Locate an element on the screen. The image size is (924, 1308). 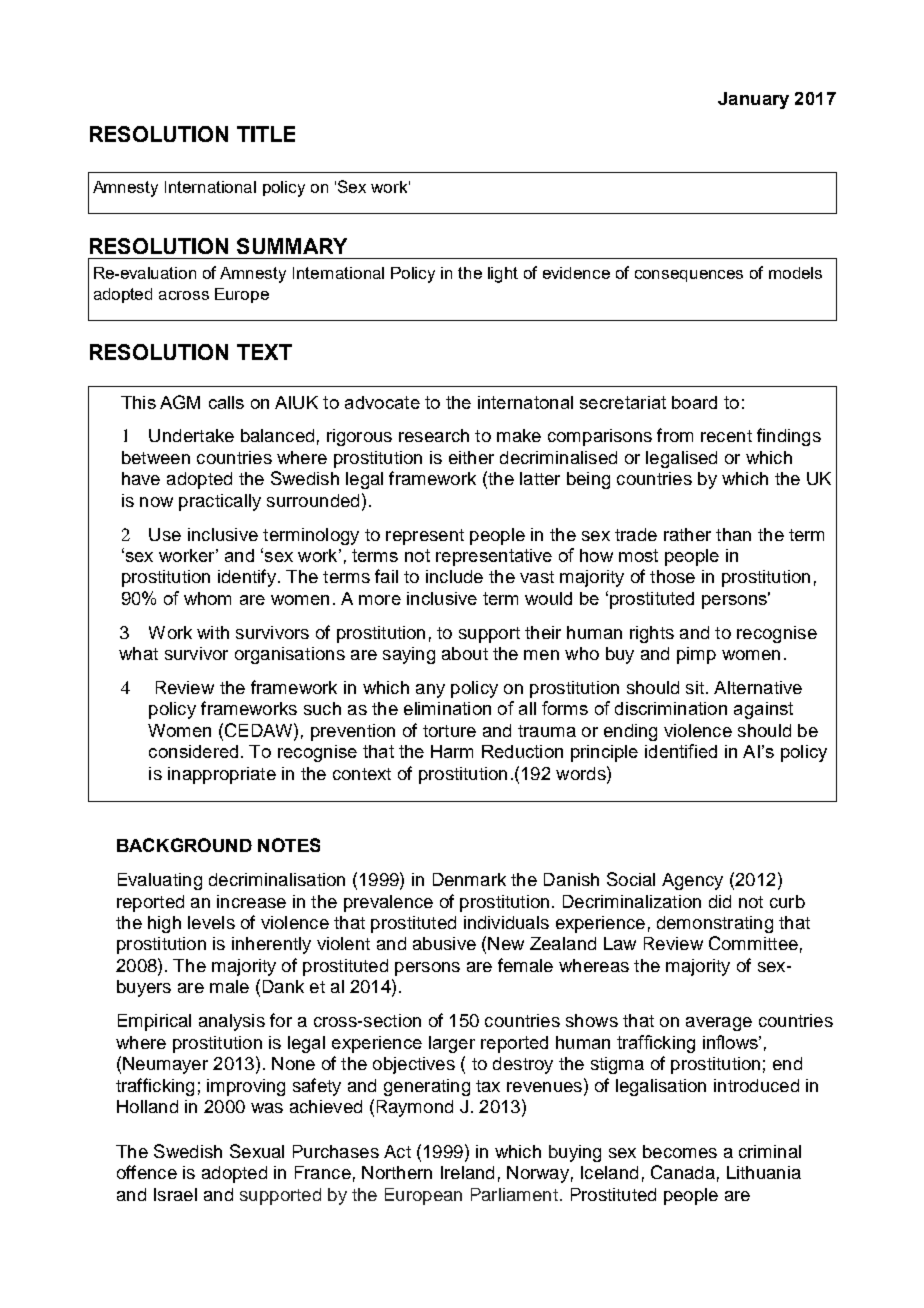
about is located at coordinates (465, 653).
